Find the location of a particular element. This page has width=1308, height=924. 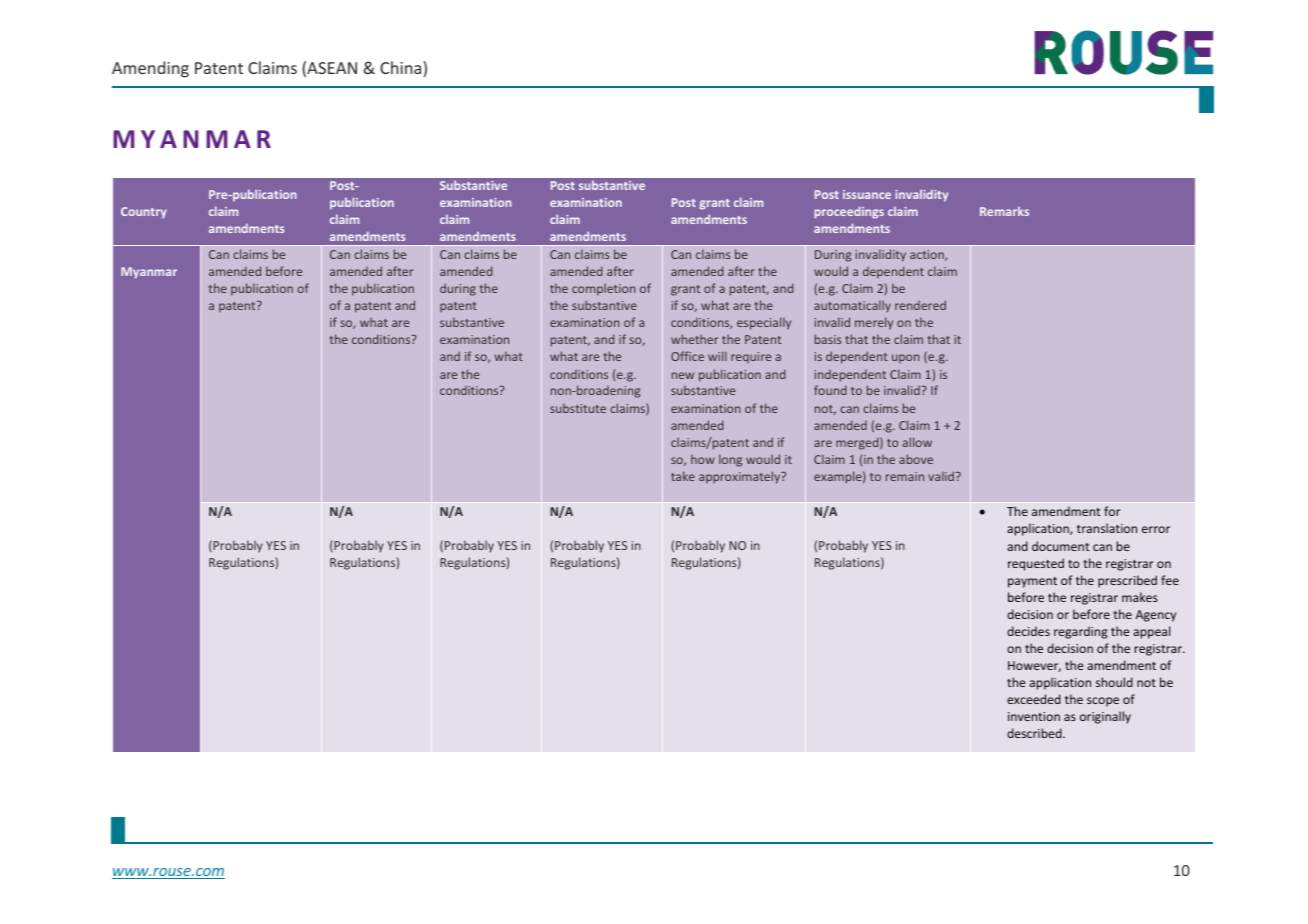

Amending is located at coordinates (150, 69).
